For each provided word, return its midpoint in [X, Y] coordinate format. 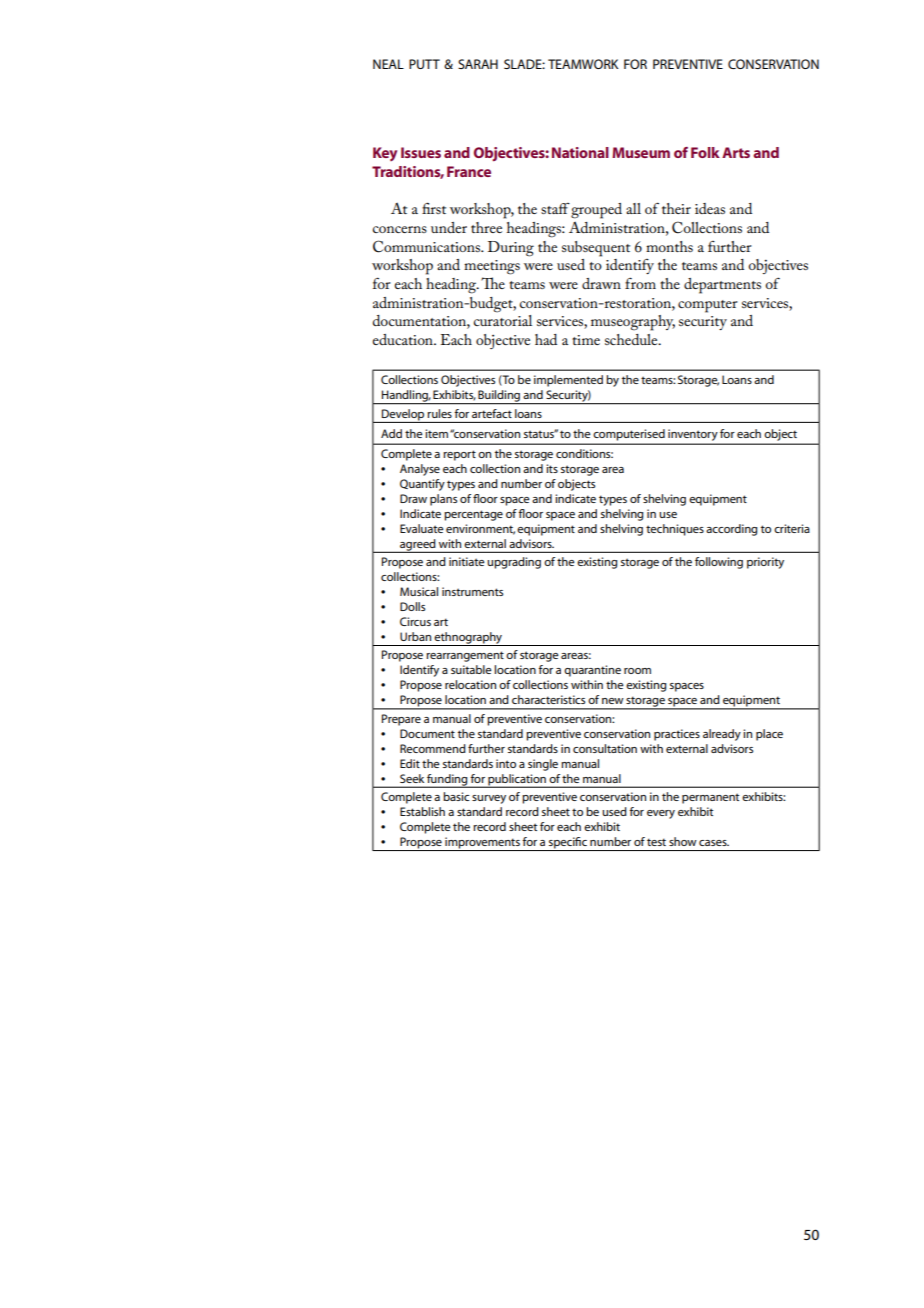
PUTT [424, 64]
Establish [422, 811]
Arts [736, 152]
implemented [568, 381]
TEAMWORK [583, 64]
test [656, 842]
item [436, 433]
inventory [692, 435]
